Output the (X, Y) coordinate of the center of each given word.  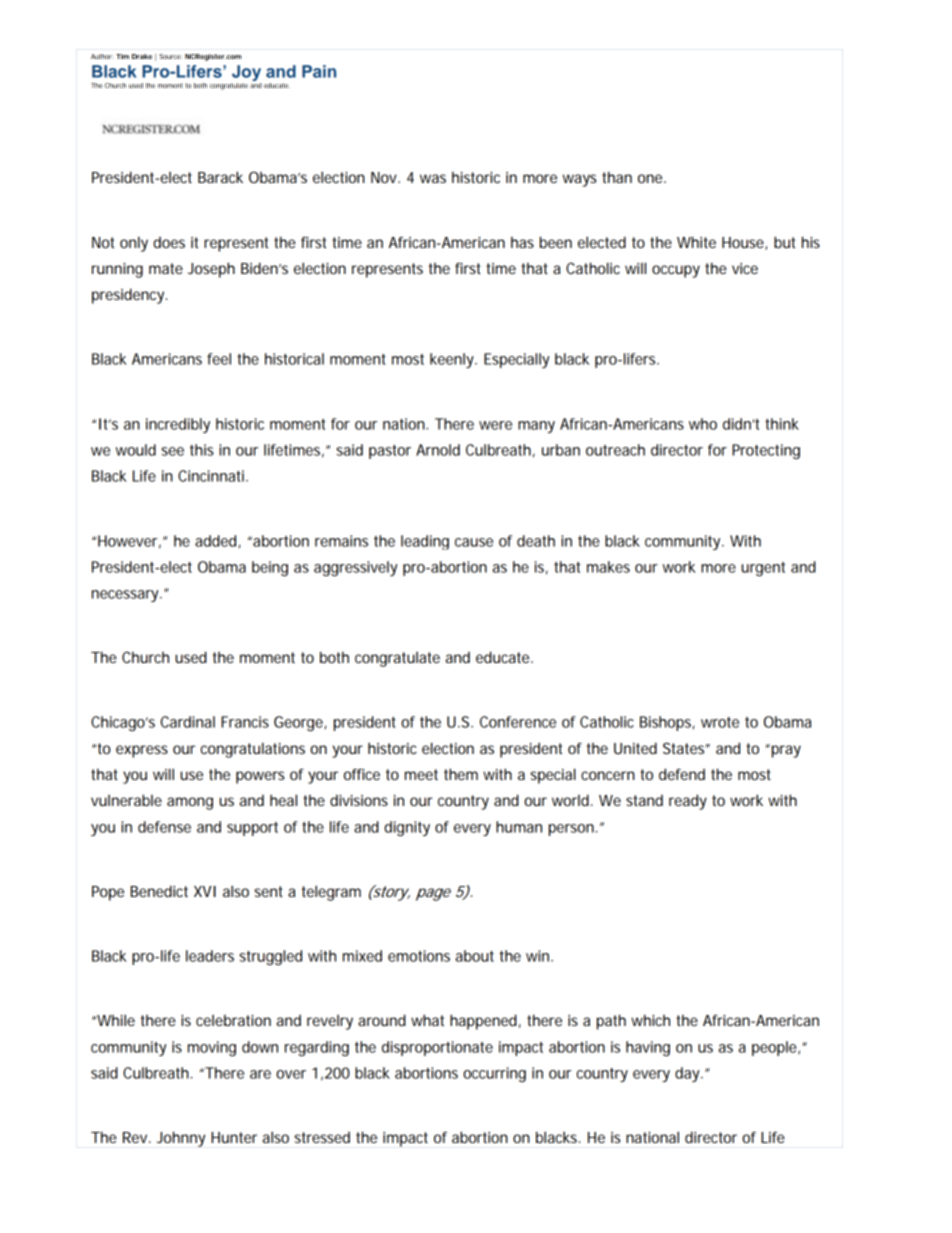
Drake (142, 56)
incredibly (178, 425)
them (461, 774)
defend (682, 774)
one (650, 178)
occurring (494, 1074)
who (703, 424)
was (433, 178)
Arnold (438, 450)
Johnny (181, 1139)
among (190, 803)
